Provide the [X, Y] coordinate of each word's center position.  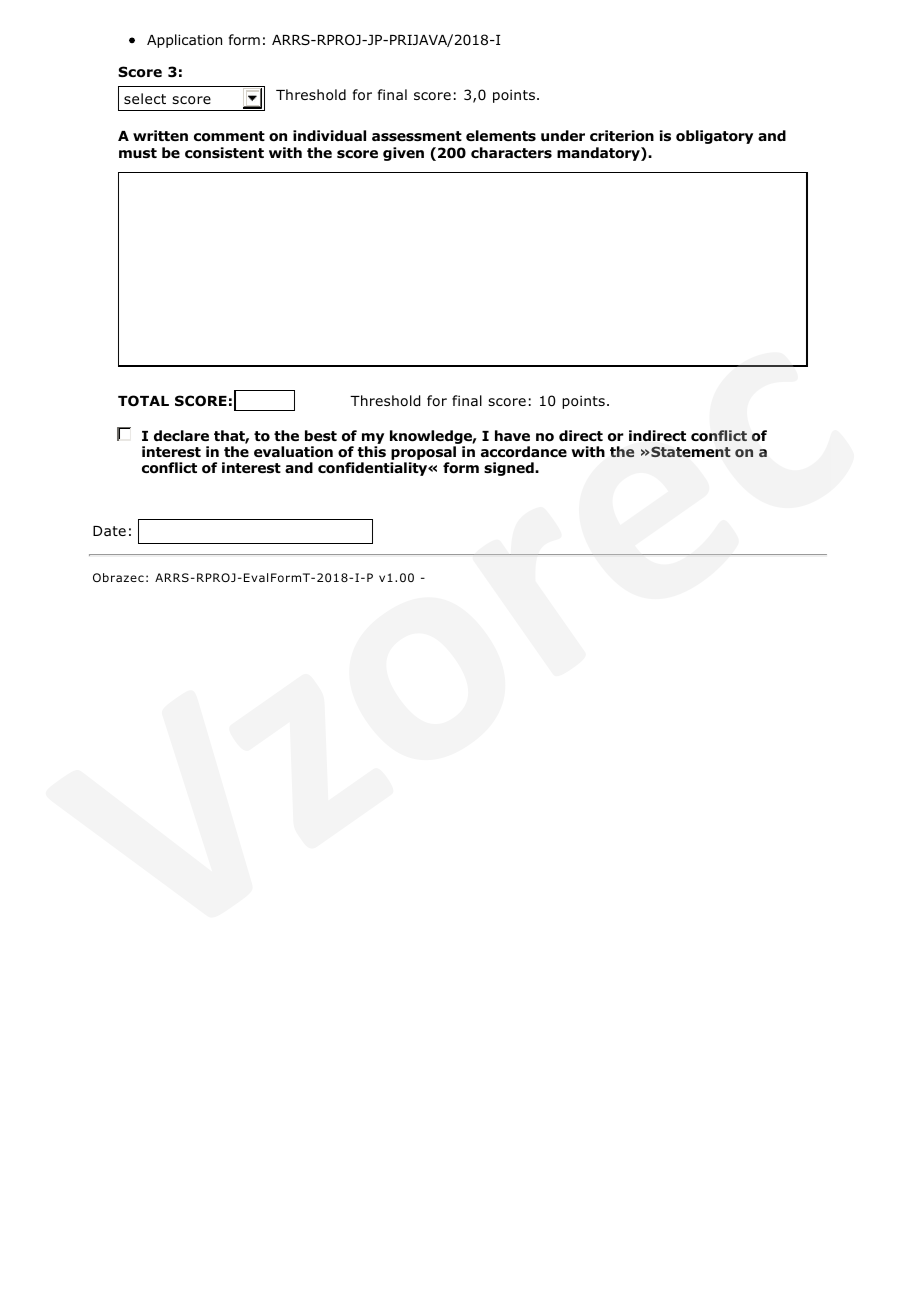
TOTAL [143, 401]
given [403, 154]
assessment [417, 136]
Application [184, 41]
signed [510, 469]
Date [109, 531]
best [321, 435]
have [512, 435]
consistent [224, 153]
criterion [622, 136]
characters [511, 153]
